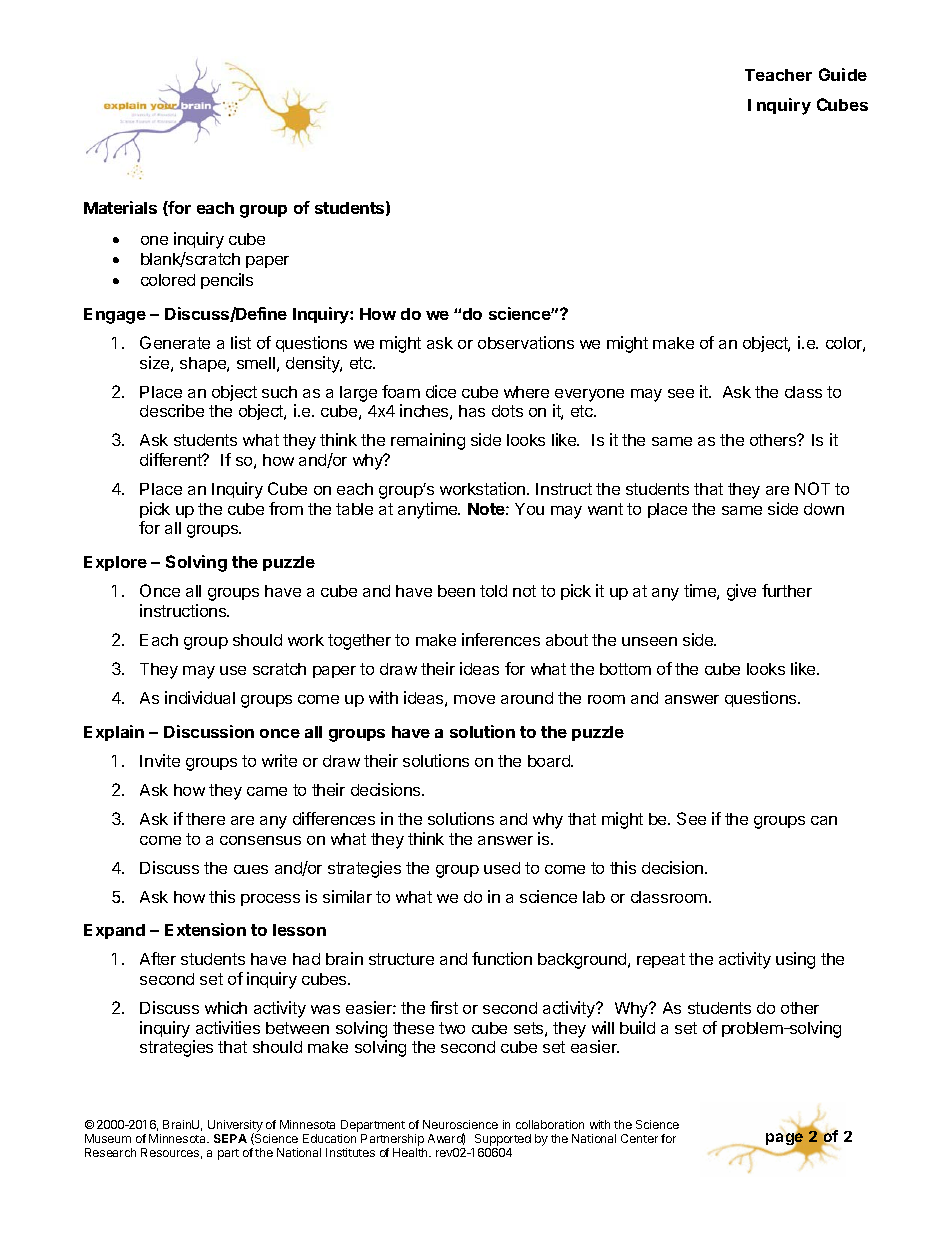 This screenshot has width=952, height=1233. I want to click on board, so click(550, 761).
